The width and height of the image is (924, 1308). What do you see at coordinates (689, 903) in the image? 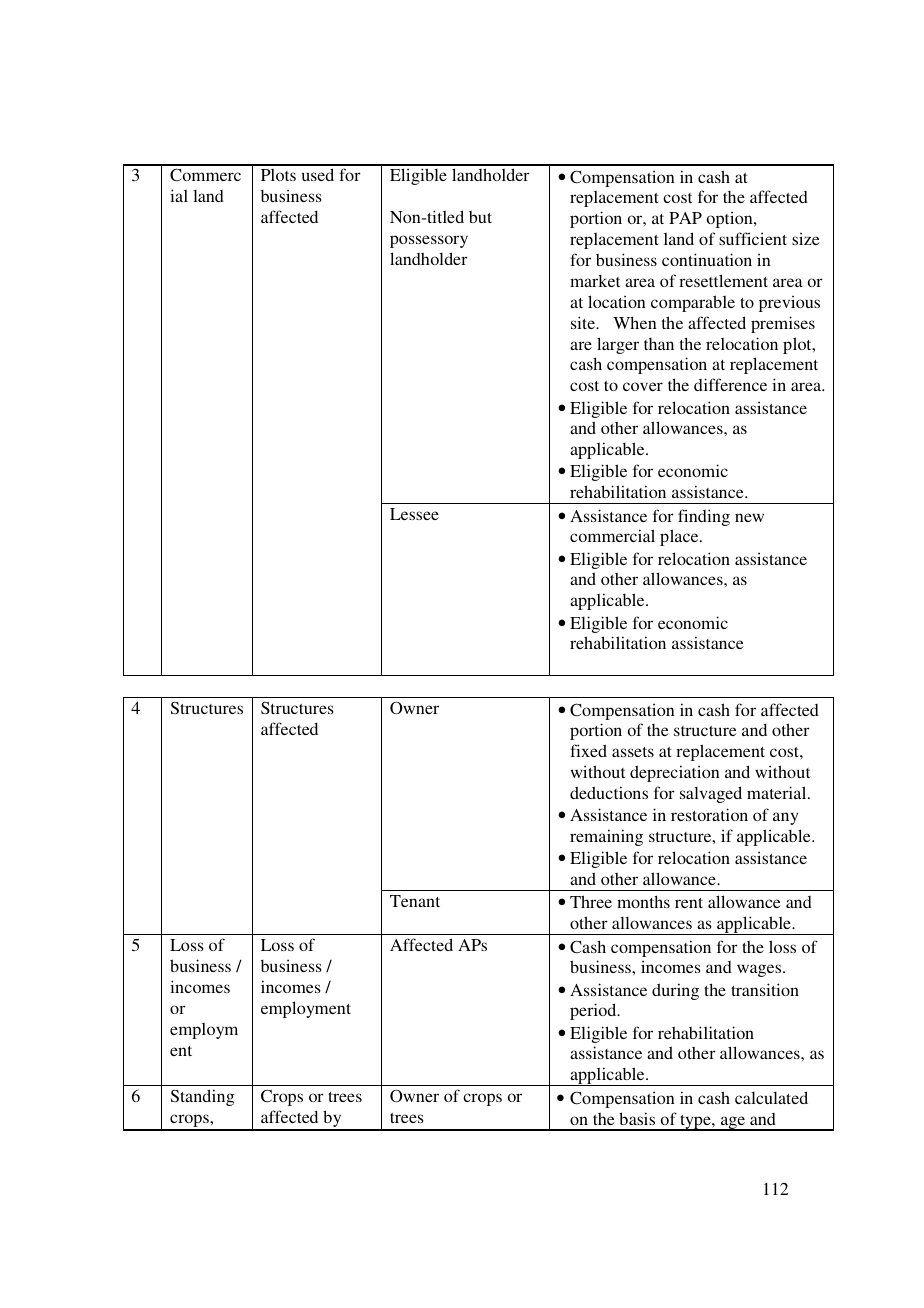
I see `rent` at bounding box center [689, 903].
